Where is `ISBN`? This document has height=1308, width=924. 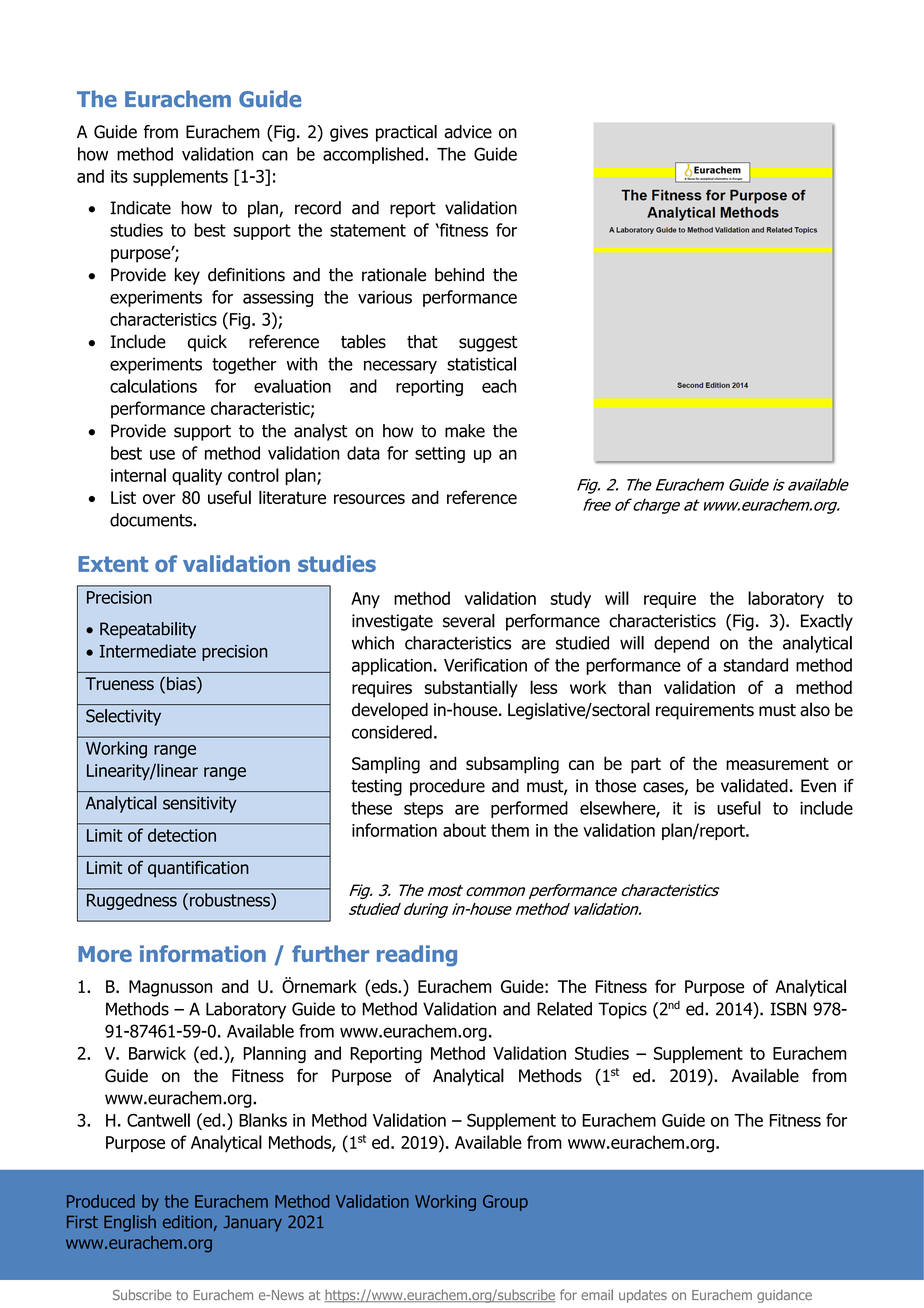
ISBN is located at coordinates (788, 1009).
